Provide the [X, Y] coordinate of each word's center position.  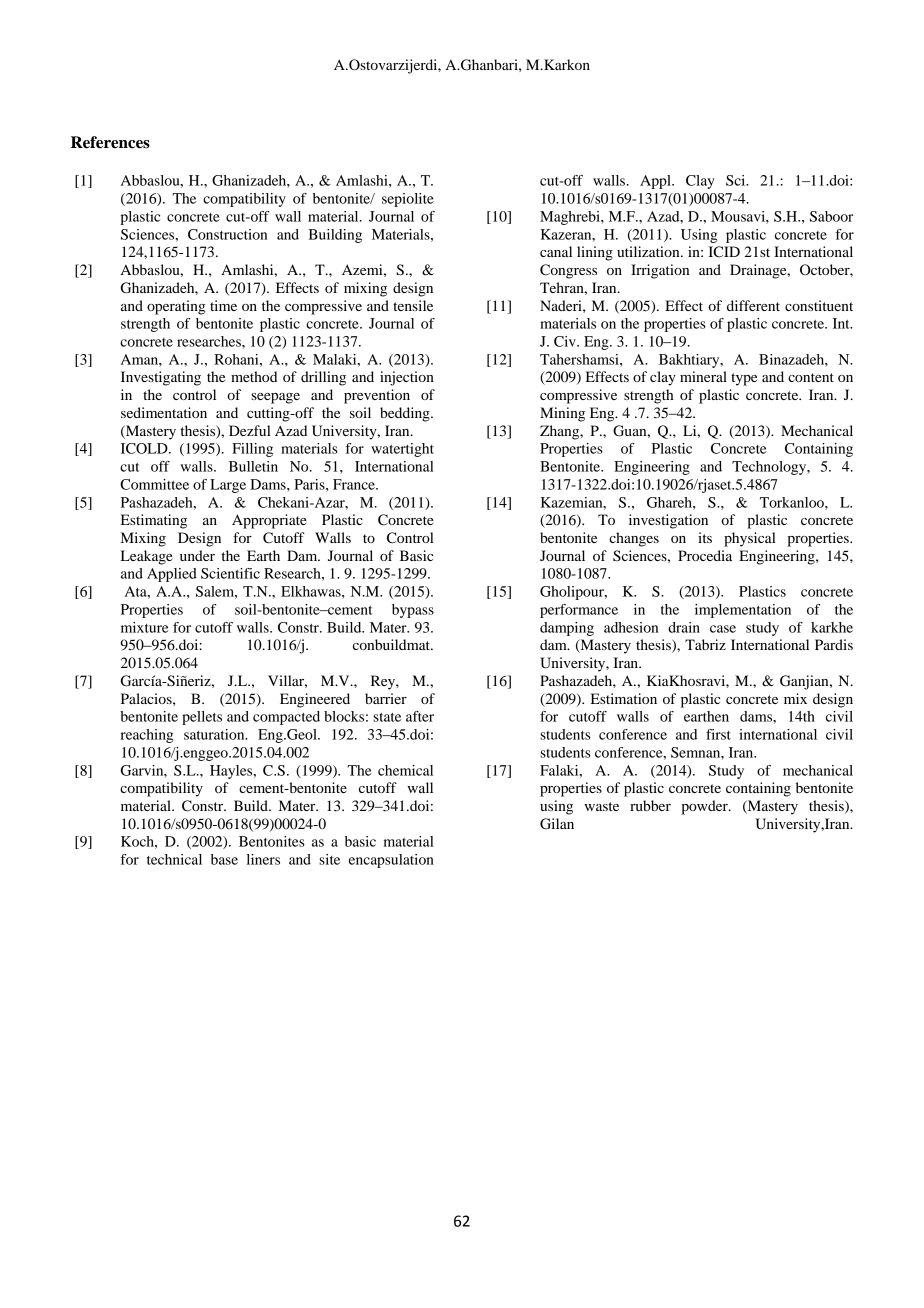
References [110, 142]
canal [556, 251]
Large [228, 486]
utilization [649, 251]
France [355, 484]
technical [174, 859]
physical [750, 539]
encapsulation [391, 861]
